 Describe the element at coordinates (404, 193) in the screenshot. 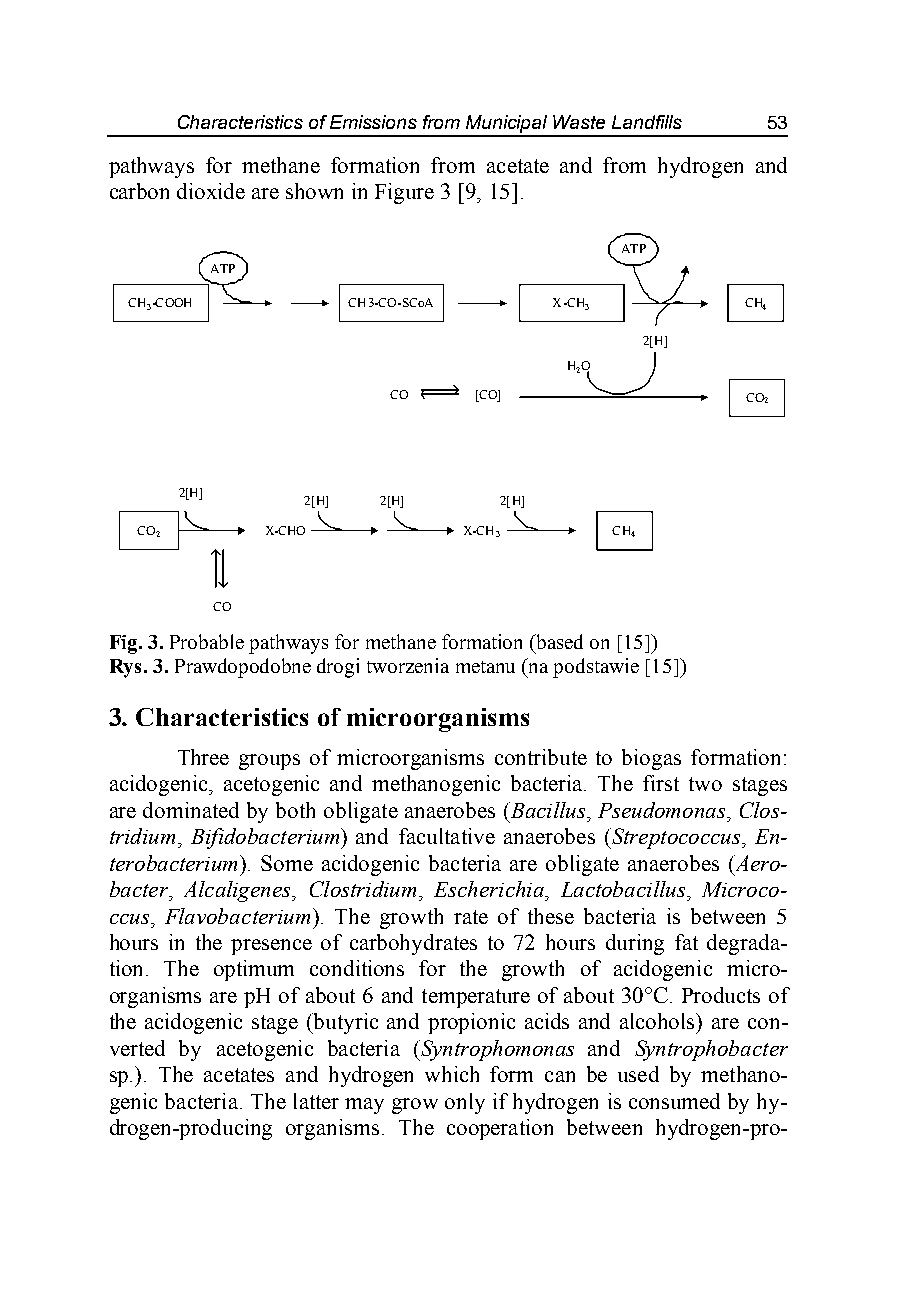

I see `Figure` at that location.
